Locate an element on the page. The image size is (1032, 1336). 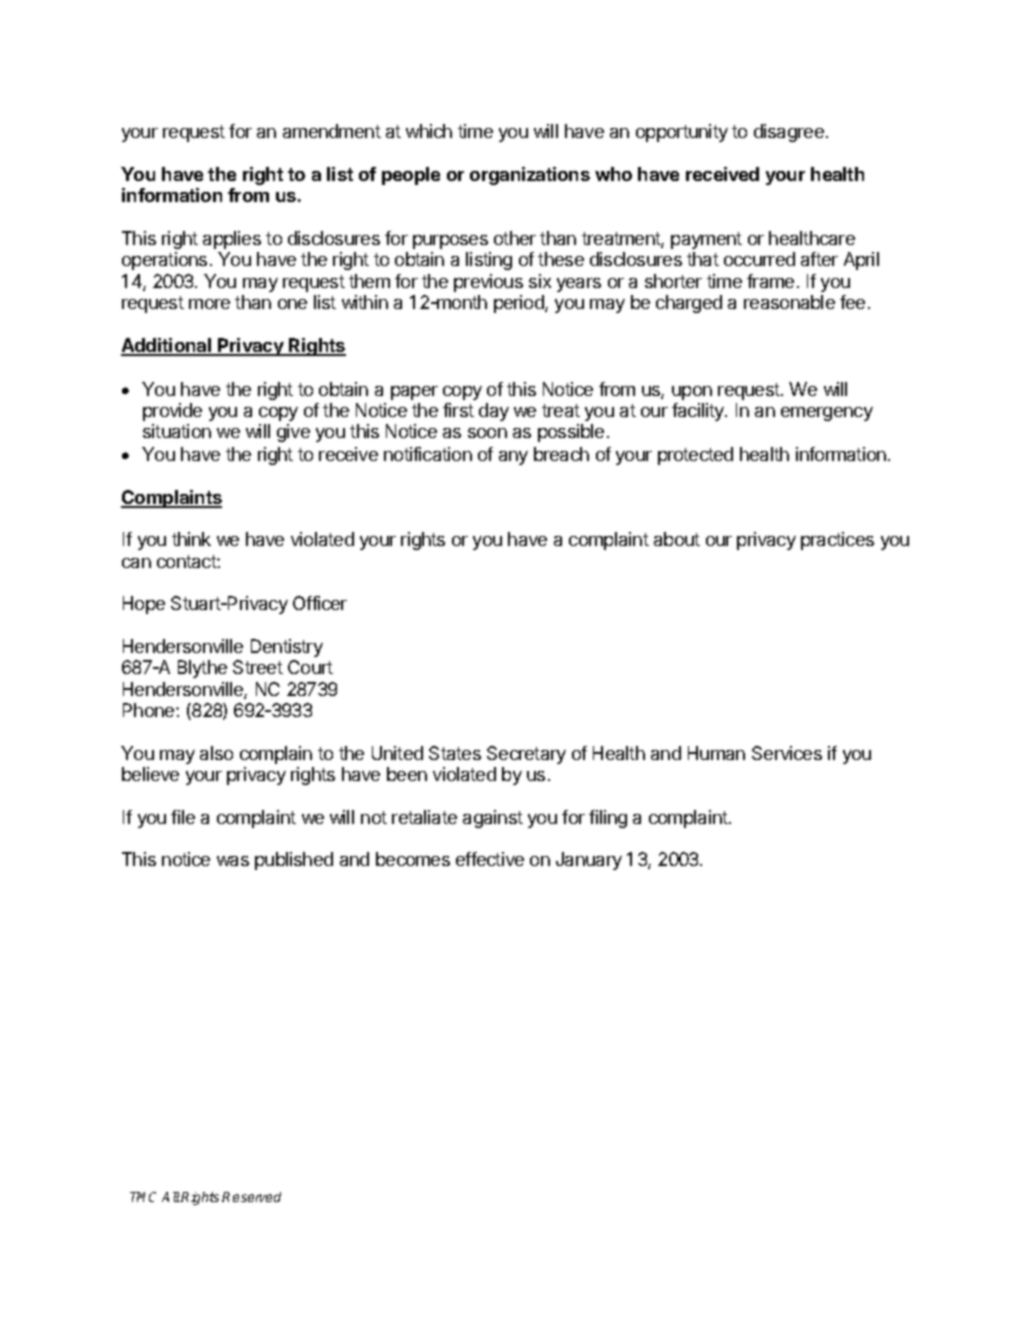
against is located at coordinates (493, 819).
